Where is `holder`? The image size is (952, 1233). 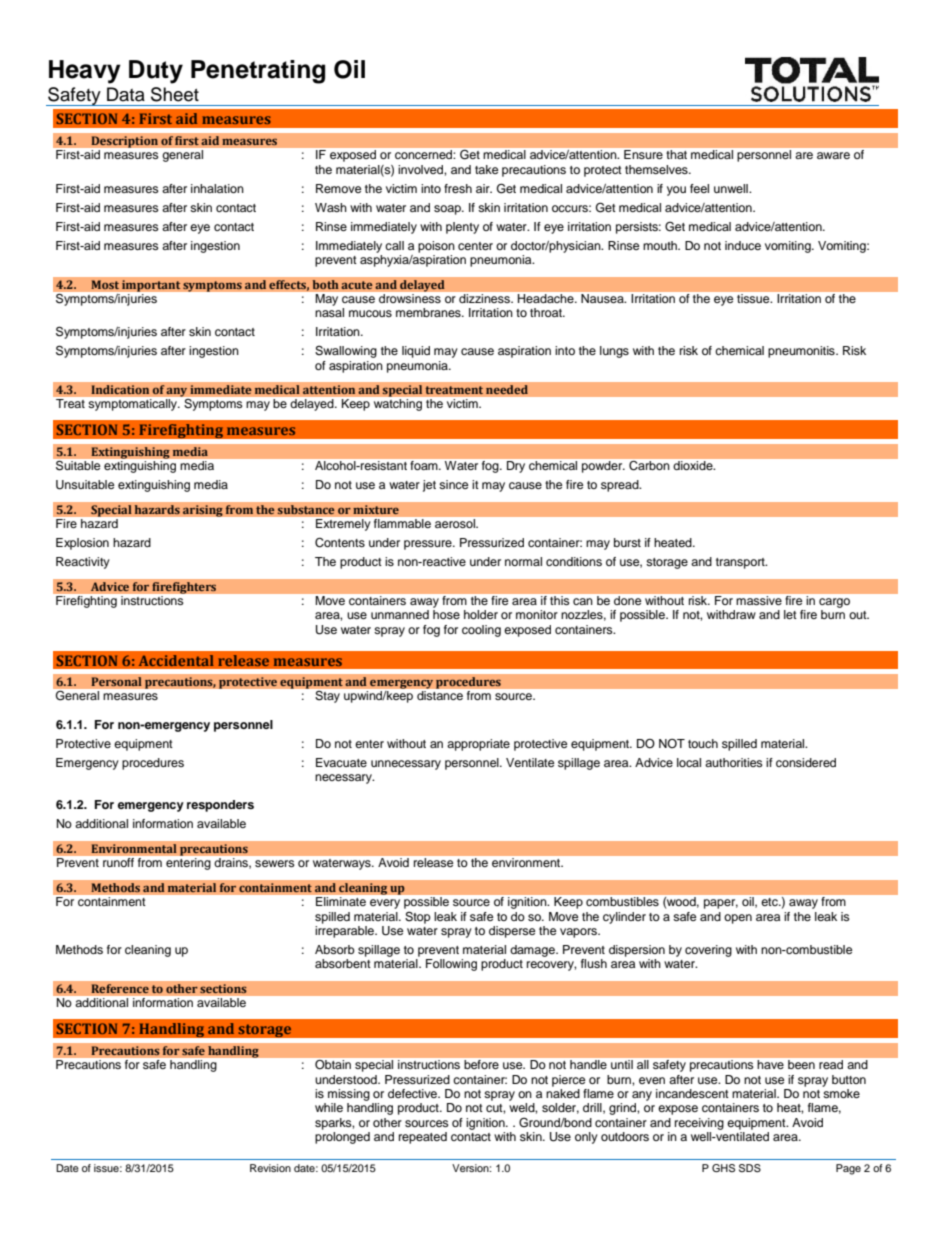
holder is located at coordinates (481, 614).
